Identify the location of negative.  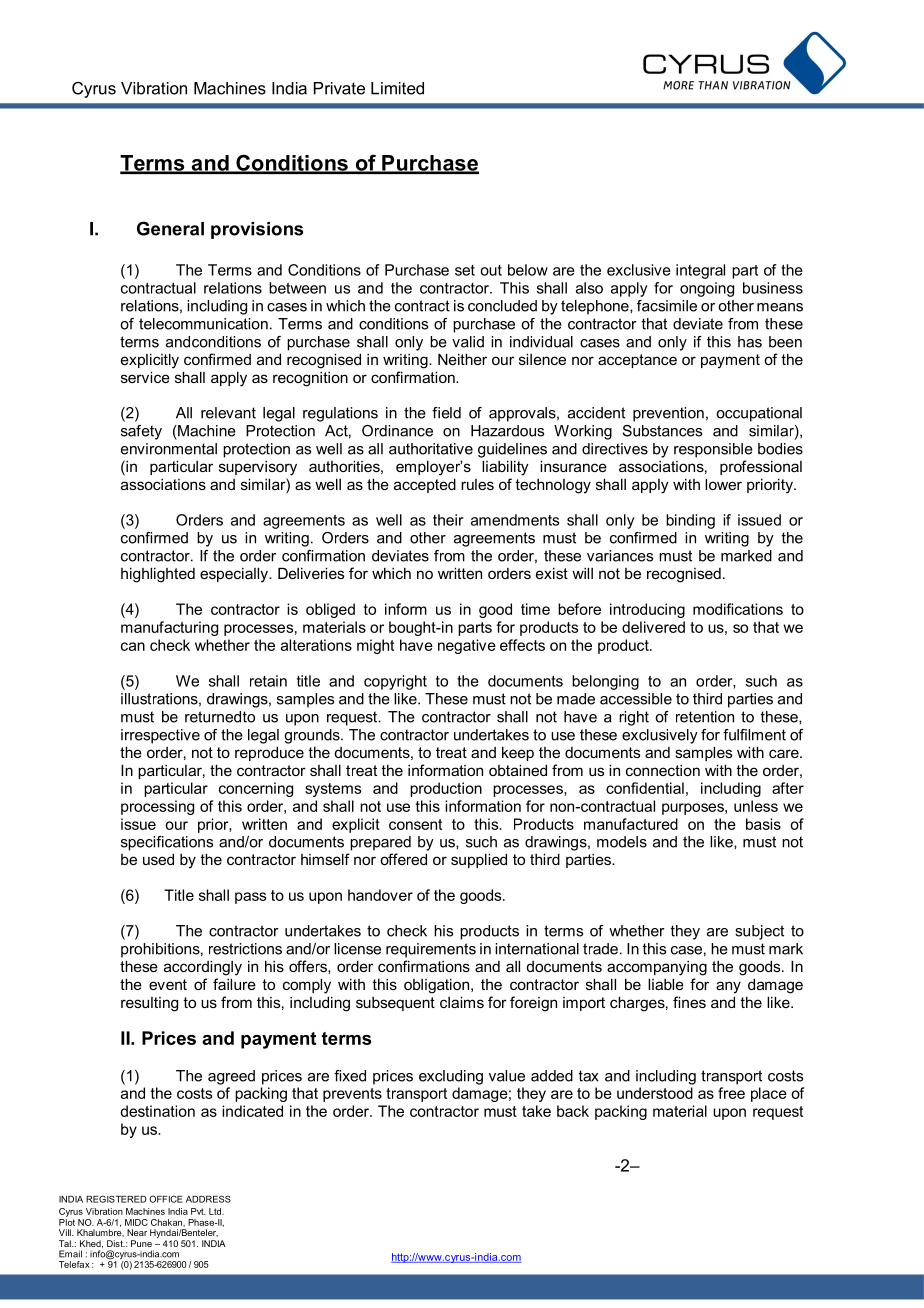
(467, 646).
